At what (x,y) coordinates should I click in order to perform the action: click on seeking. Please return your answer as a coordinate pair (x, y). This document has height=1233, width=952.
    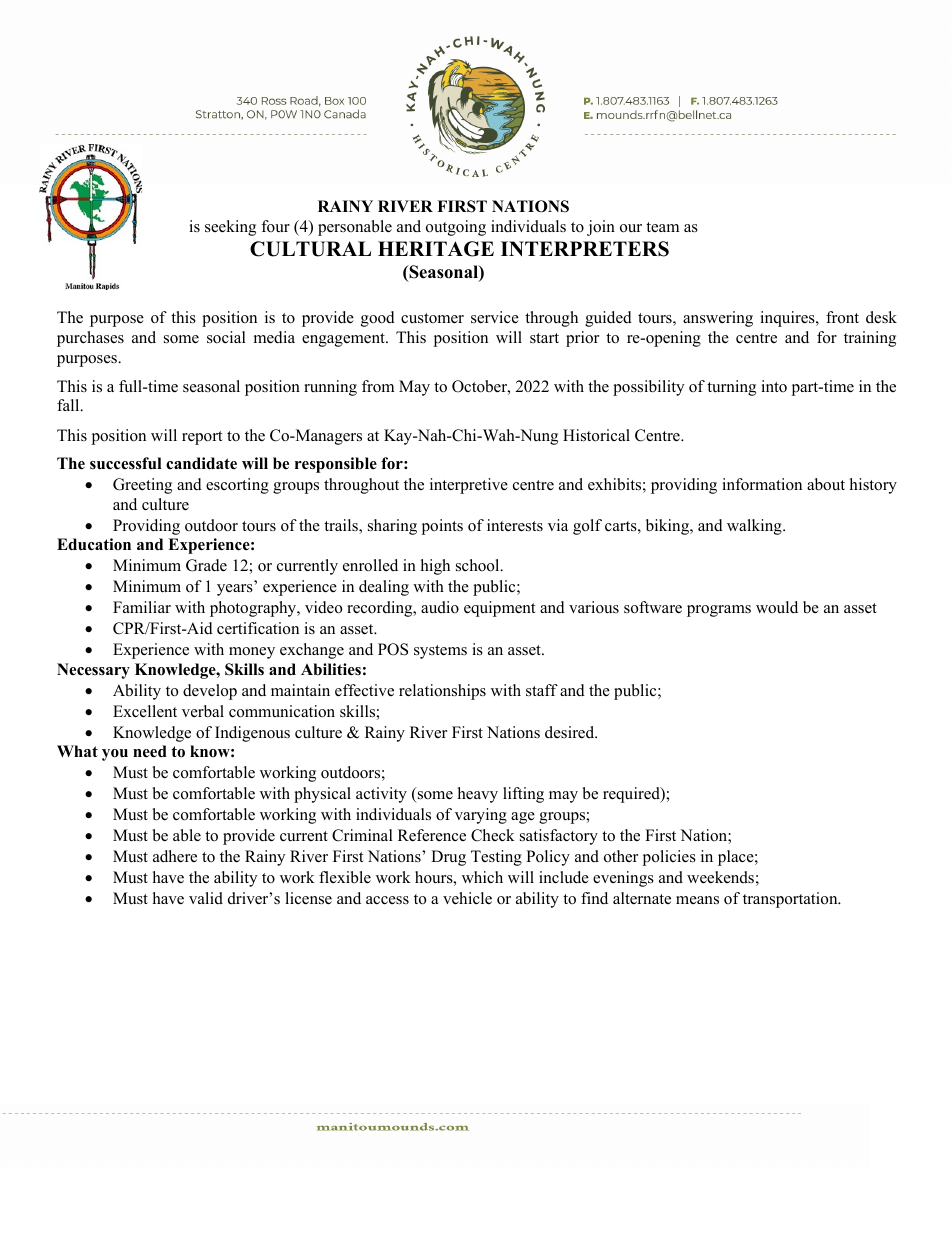
    Looking at the image, I should click on (230, 228).
